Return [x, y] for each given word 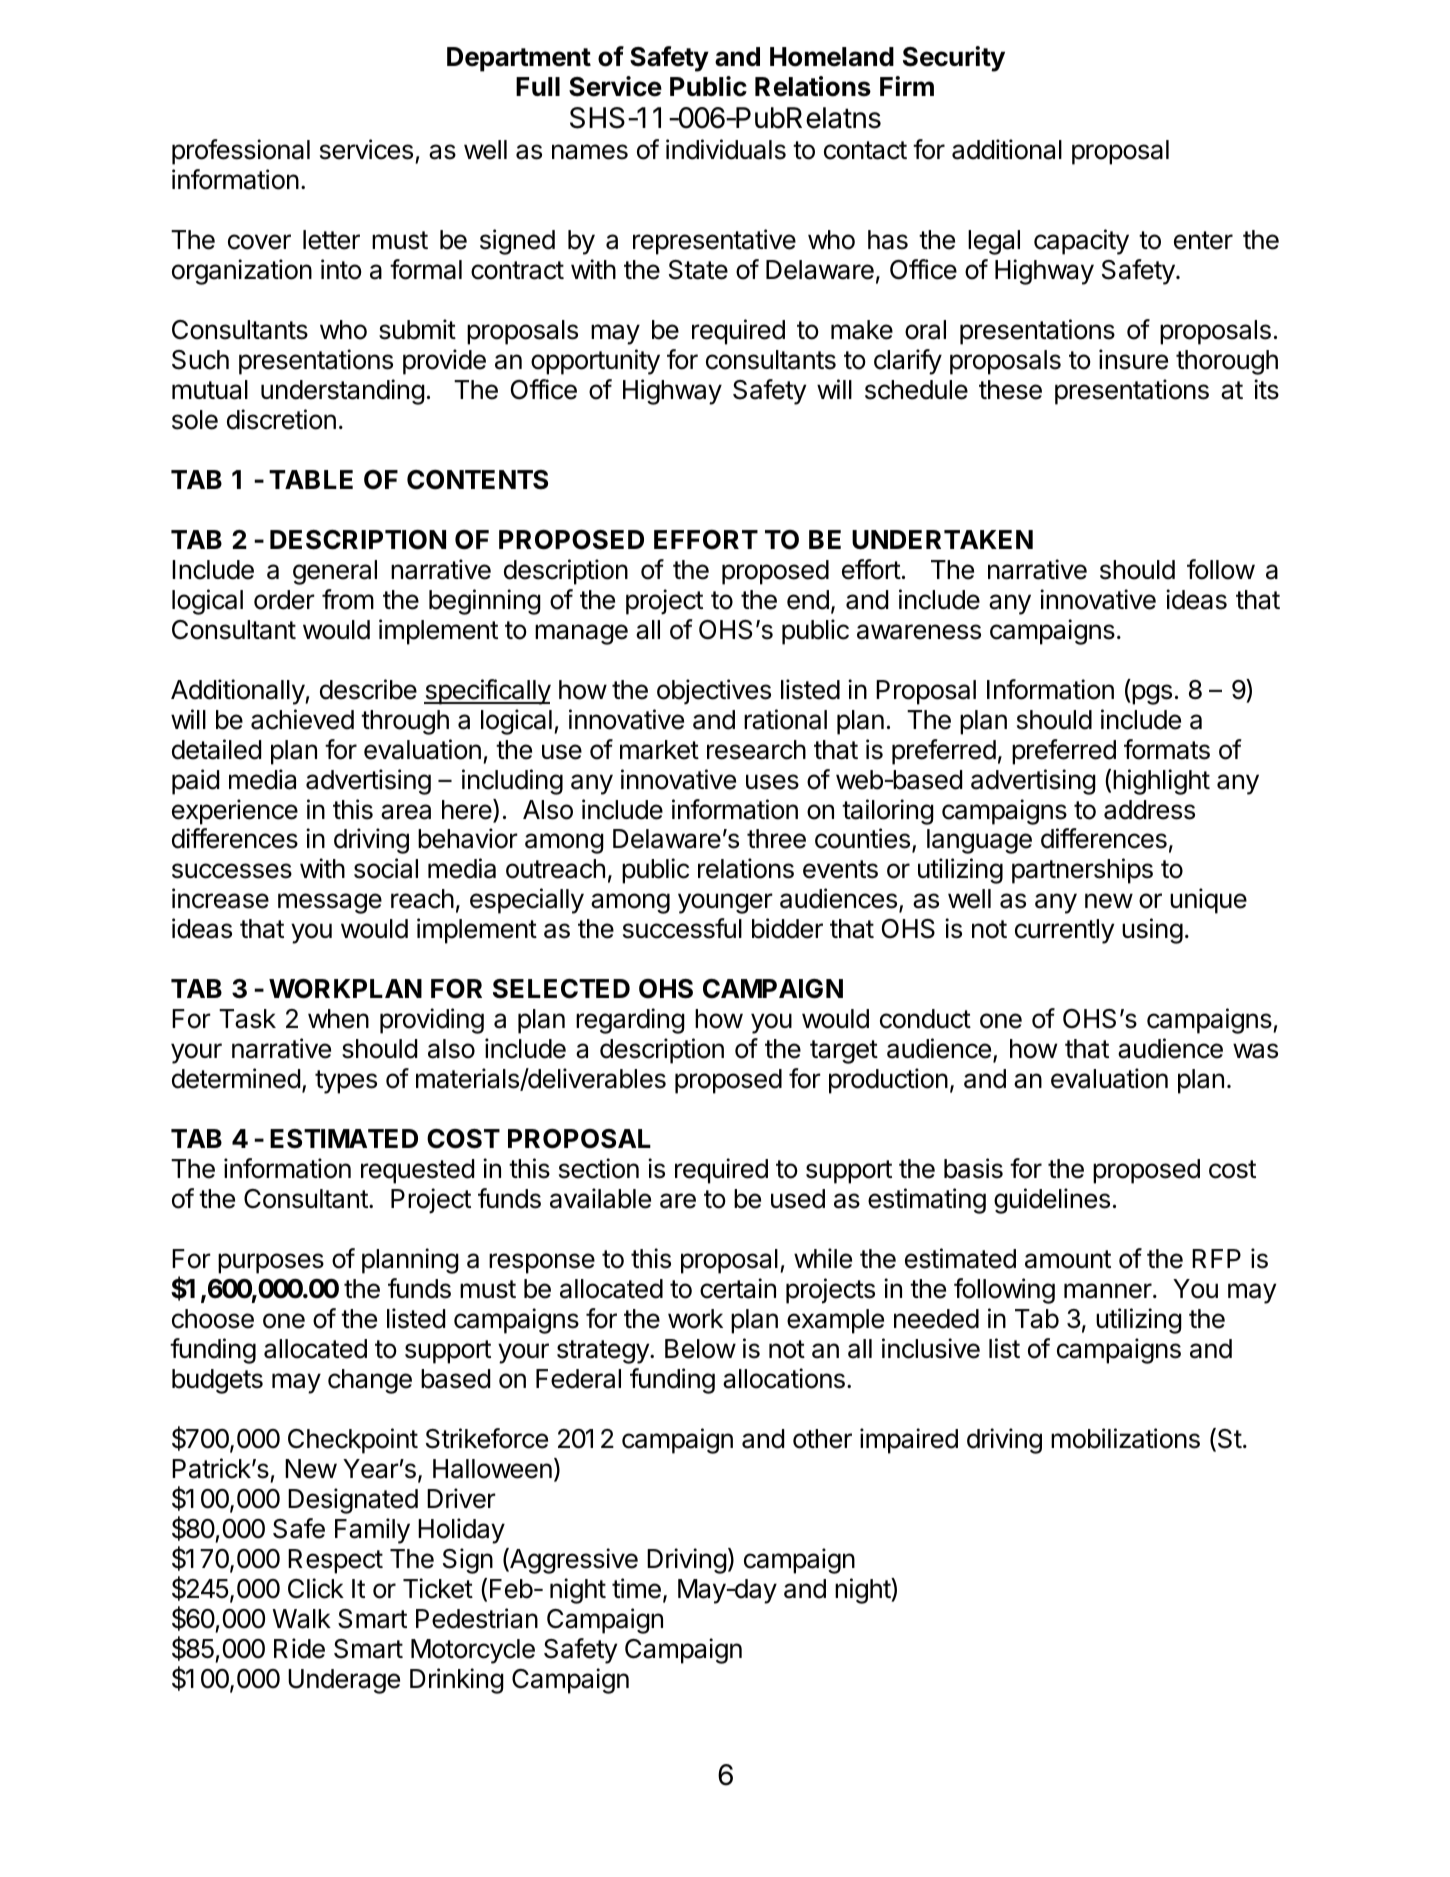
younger [725, 903]
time [636, 1588]
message [330, 903]
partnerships [1082, 871]
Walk [301, 1619]
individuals [726, 149]
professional [241, 152]
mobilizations [1125, 1438]
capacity [1081, 242]
